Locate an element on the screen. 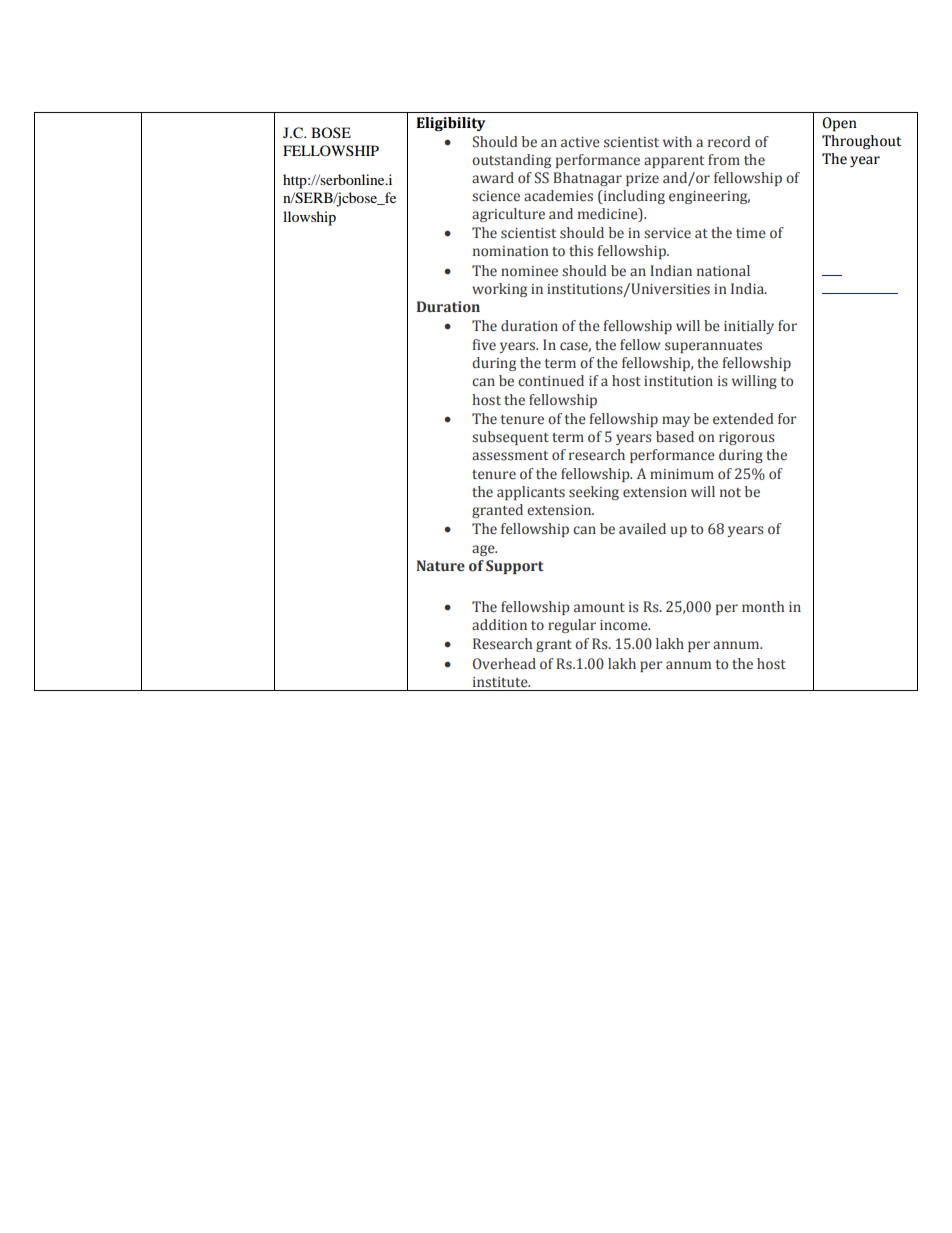 The height and width of the screenshot is (1233, 952). subsequent is located at coordinates (510, 438).
